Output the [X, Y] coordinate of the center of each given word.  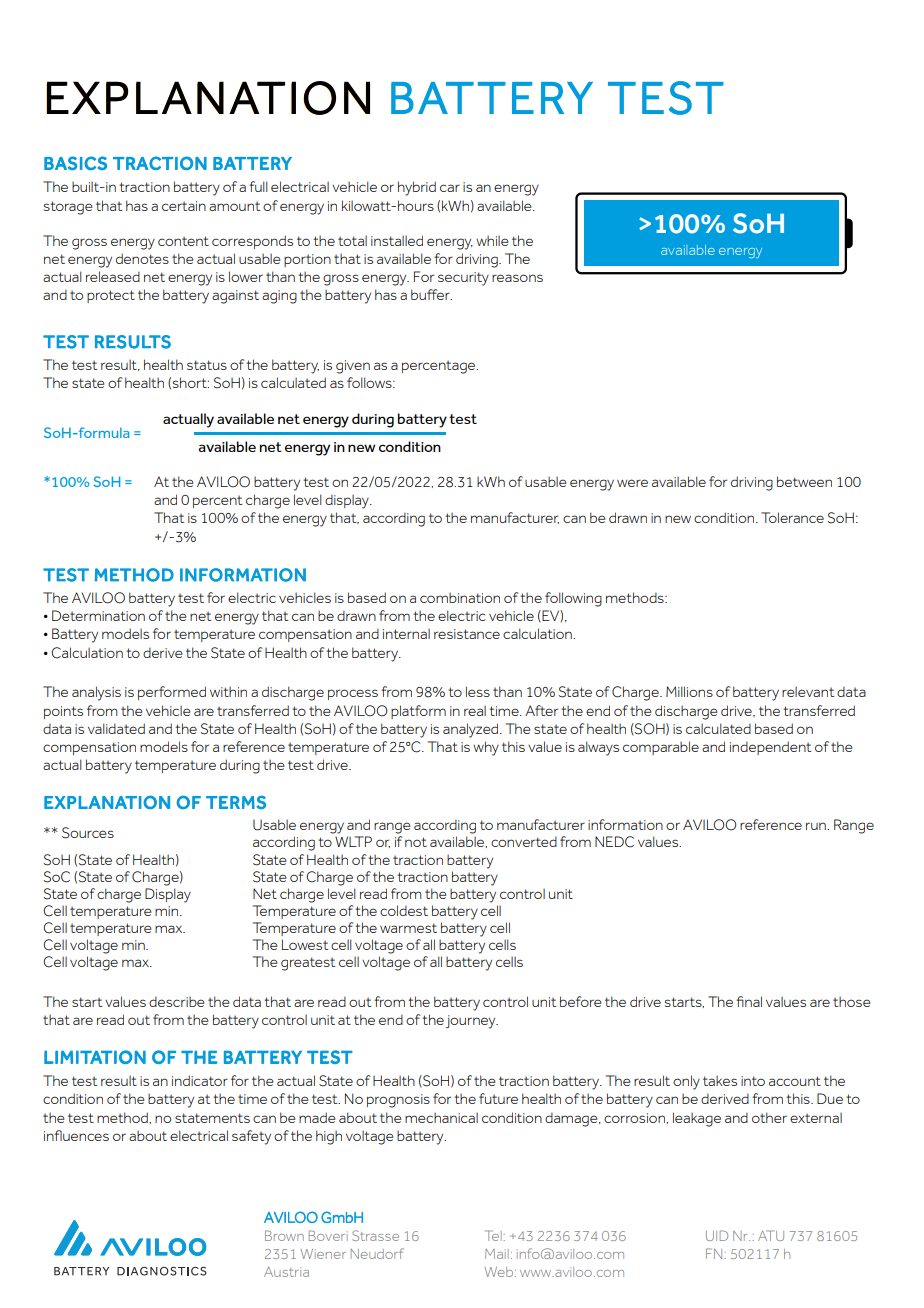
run [817, 826]
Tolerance [792, 517]
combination [460, 598]
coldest [404, 910]
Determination [98, 615]
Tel [494, 1235]
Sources [88, 833]
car [450, 188]
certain [184, 206]
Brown [284, 1235]
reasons [517, 278]
